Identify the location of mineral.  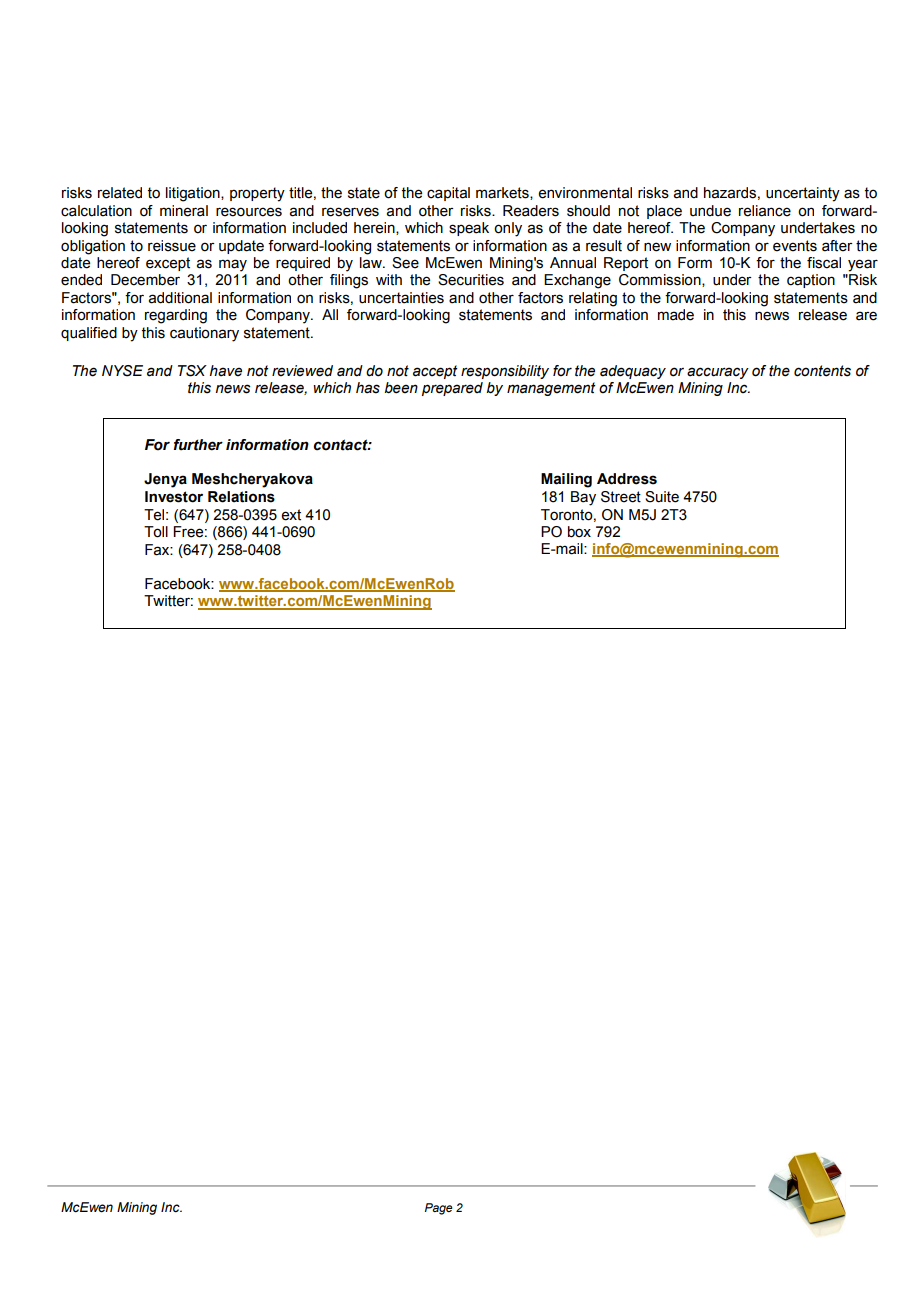
(184, 211).
